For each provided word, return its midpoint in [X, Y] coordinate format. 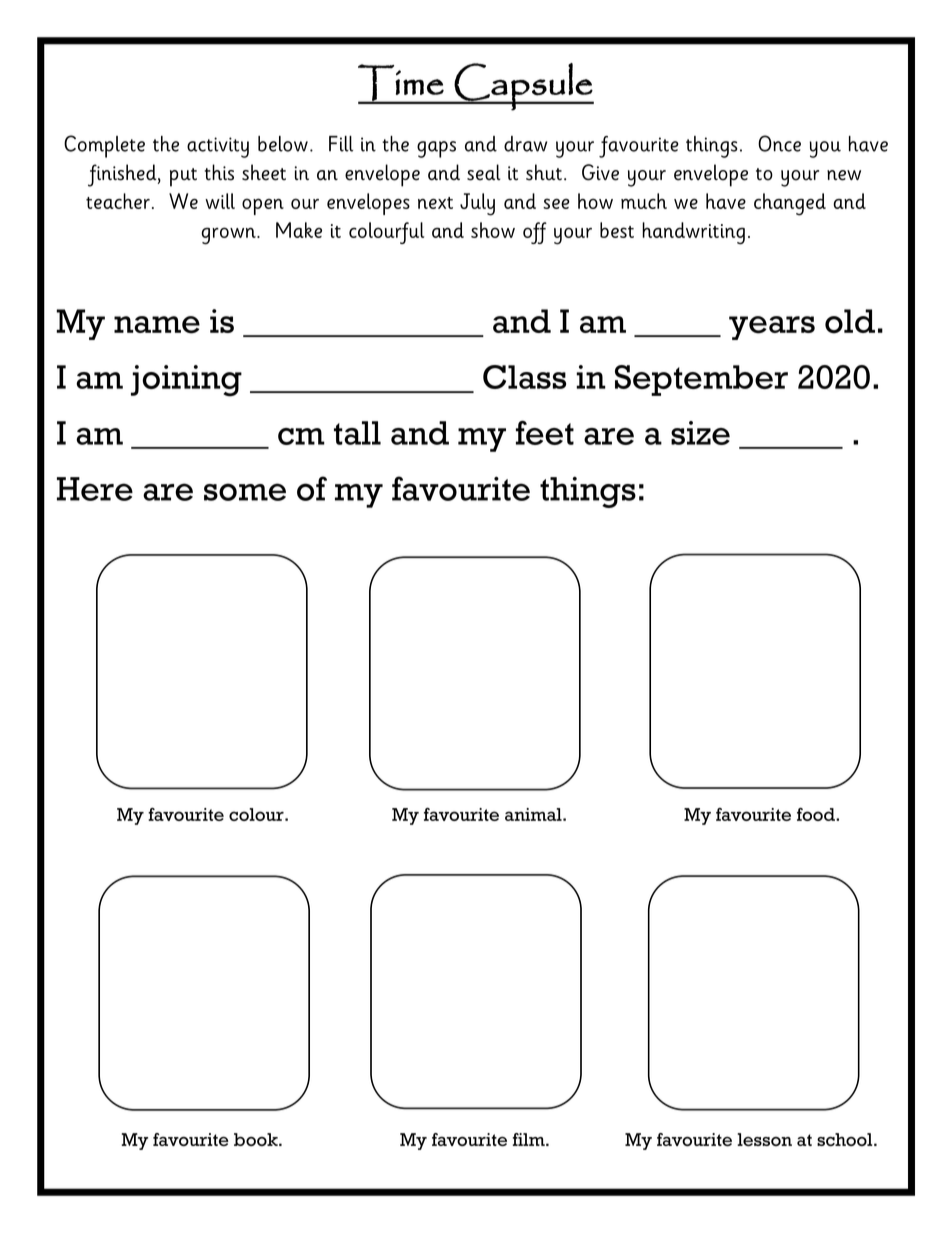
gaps [436, 149]
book [257, 1139]
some [245, 492]
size [700, 433]
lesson [764, 1139]
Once [779, 143]
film [530, 1139]
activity [218, 147]
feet [545, 432]
